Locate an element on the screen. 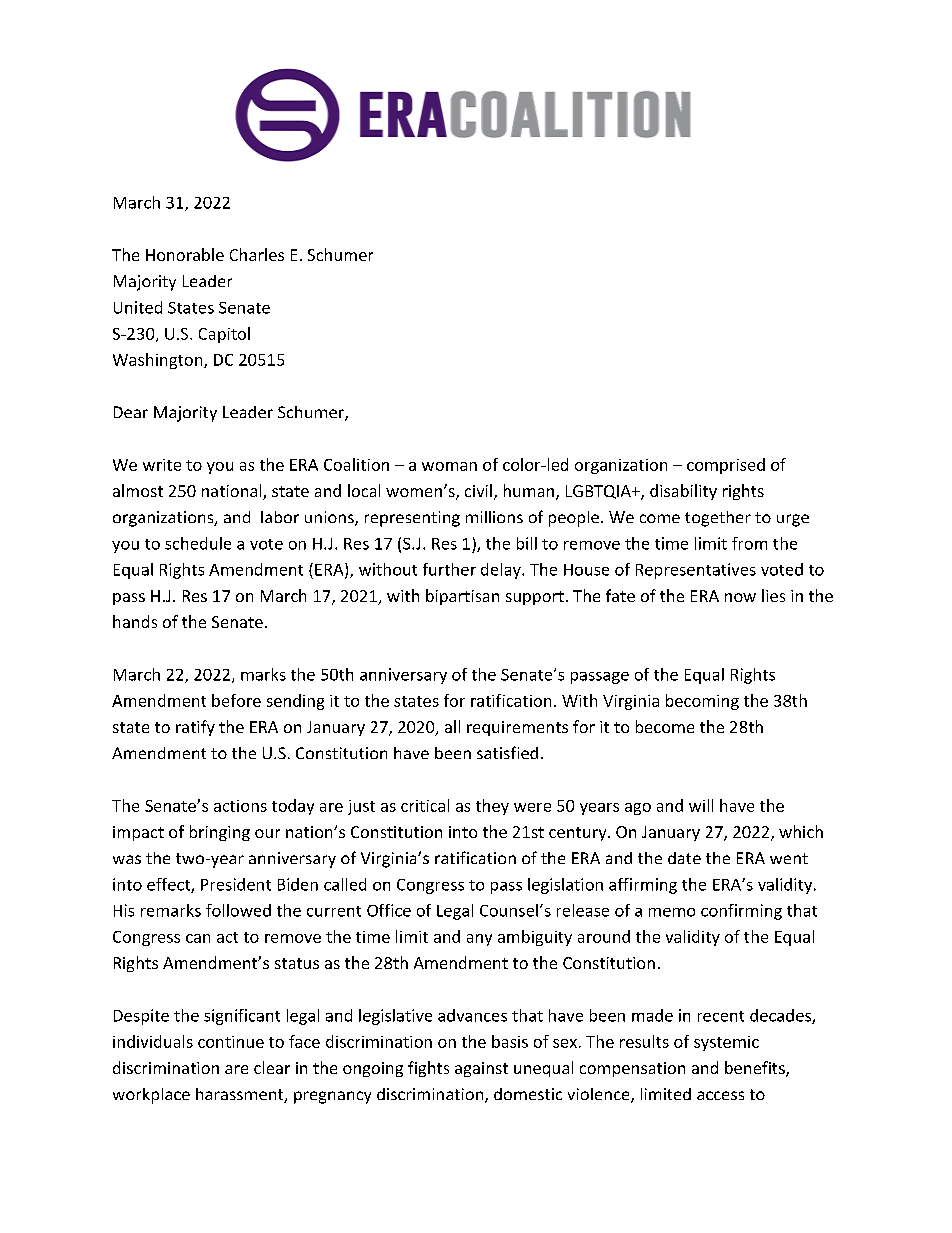  comprised is located at coordinates (726, 466).
